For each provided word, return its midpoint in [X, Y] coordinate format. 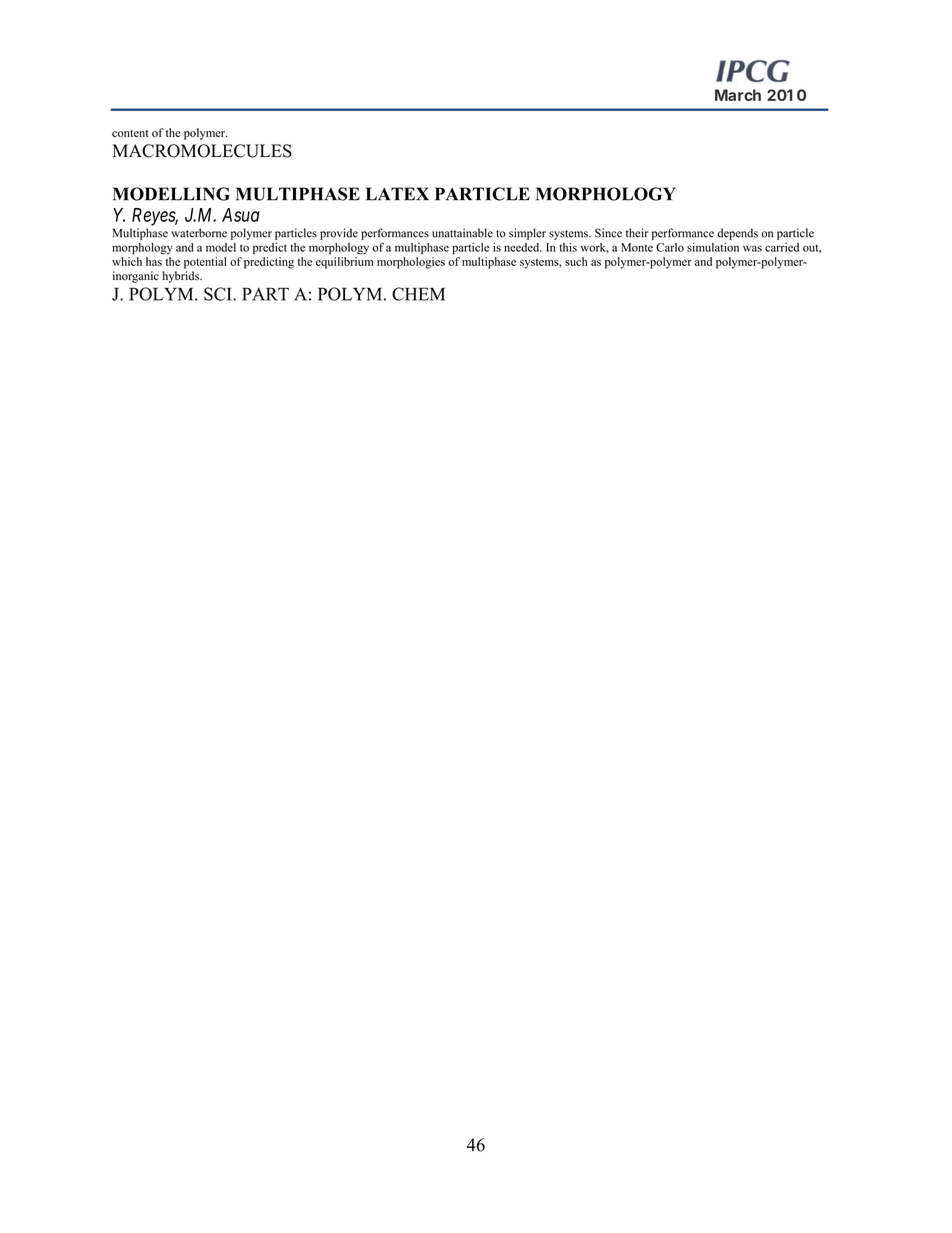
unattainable [462, 233]
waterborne [199, 233]
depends [737, 234]
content [130, 133]
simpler [527, 234]
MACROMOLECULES [202, 151]
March [738, 95]
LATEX [397, 194]
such [576, 261]
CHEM [418, 294]
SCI [219, 294]
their [637, 233]
